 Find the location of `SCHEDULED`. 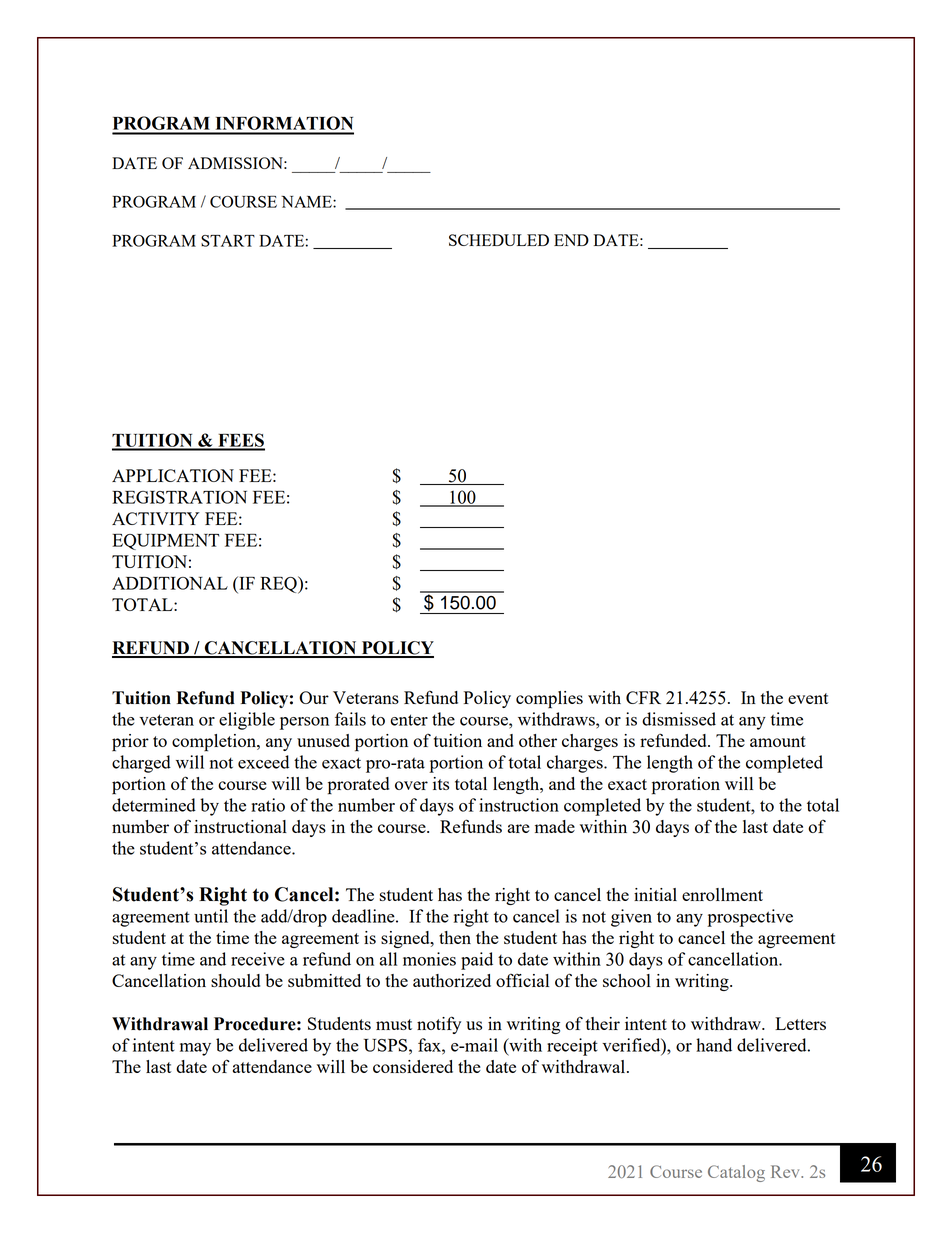

SCHEDULED is located at coordinates (499, 240).
